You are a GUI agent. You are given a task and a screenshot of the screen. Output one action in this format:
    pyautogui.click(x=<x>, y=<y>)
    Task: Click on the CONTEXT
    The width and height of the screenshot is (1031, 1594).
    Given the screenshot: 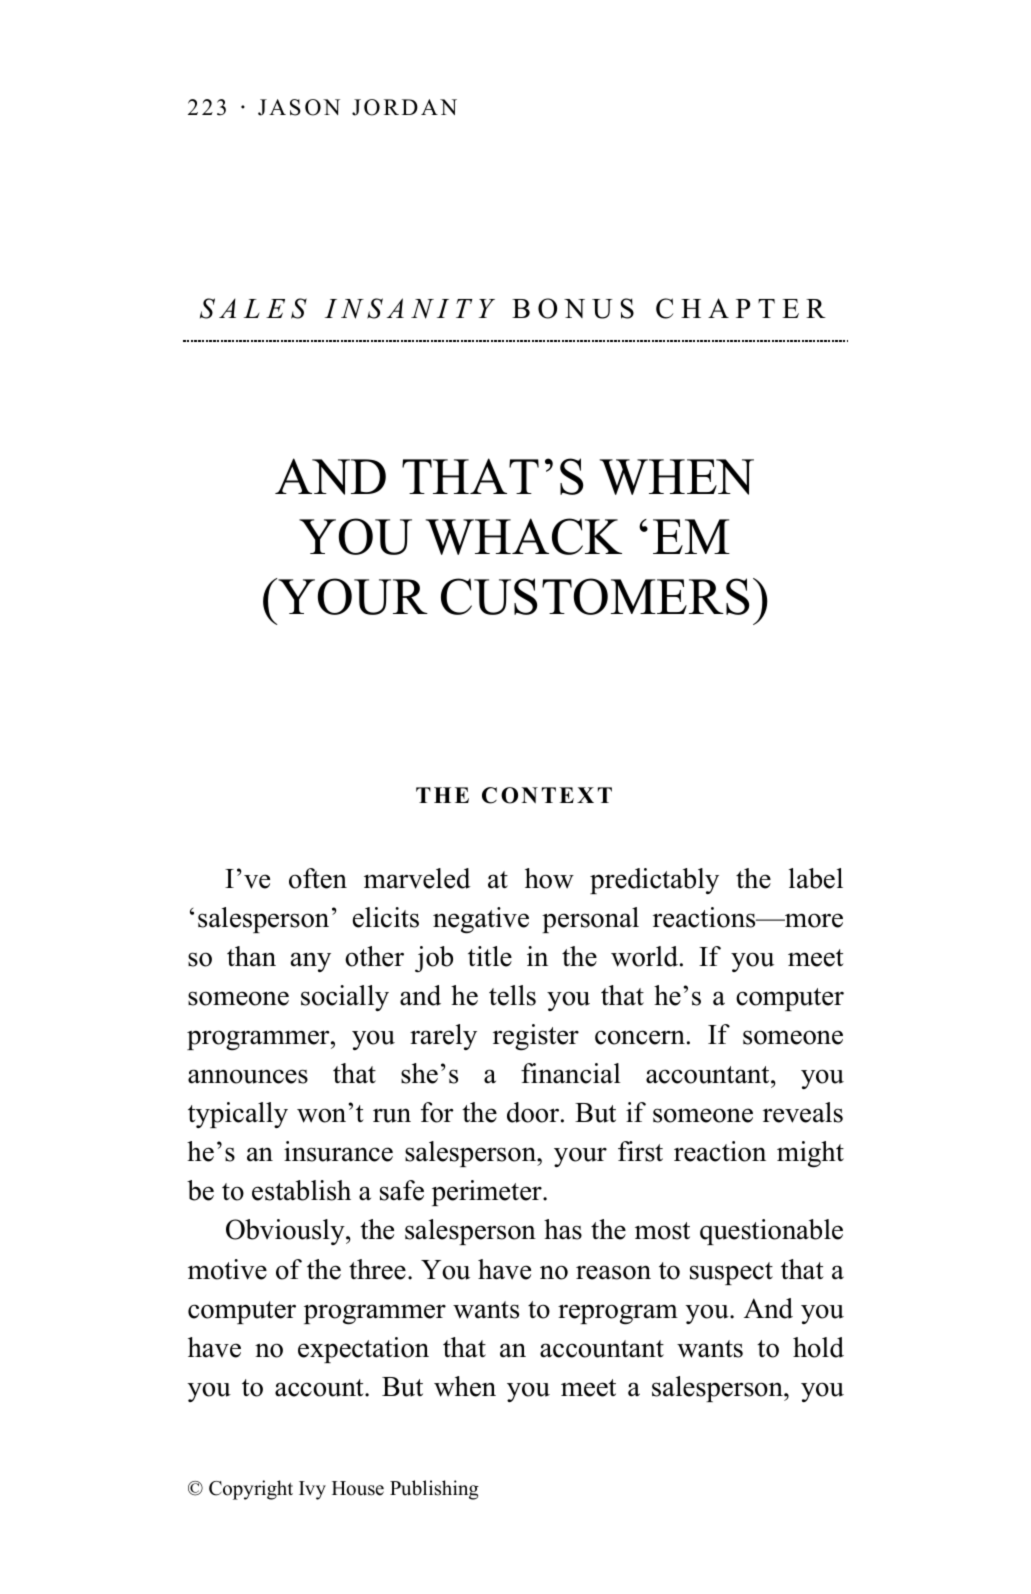 What is the action you would take?
    pyautogui.click(x=547, y=795)
